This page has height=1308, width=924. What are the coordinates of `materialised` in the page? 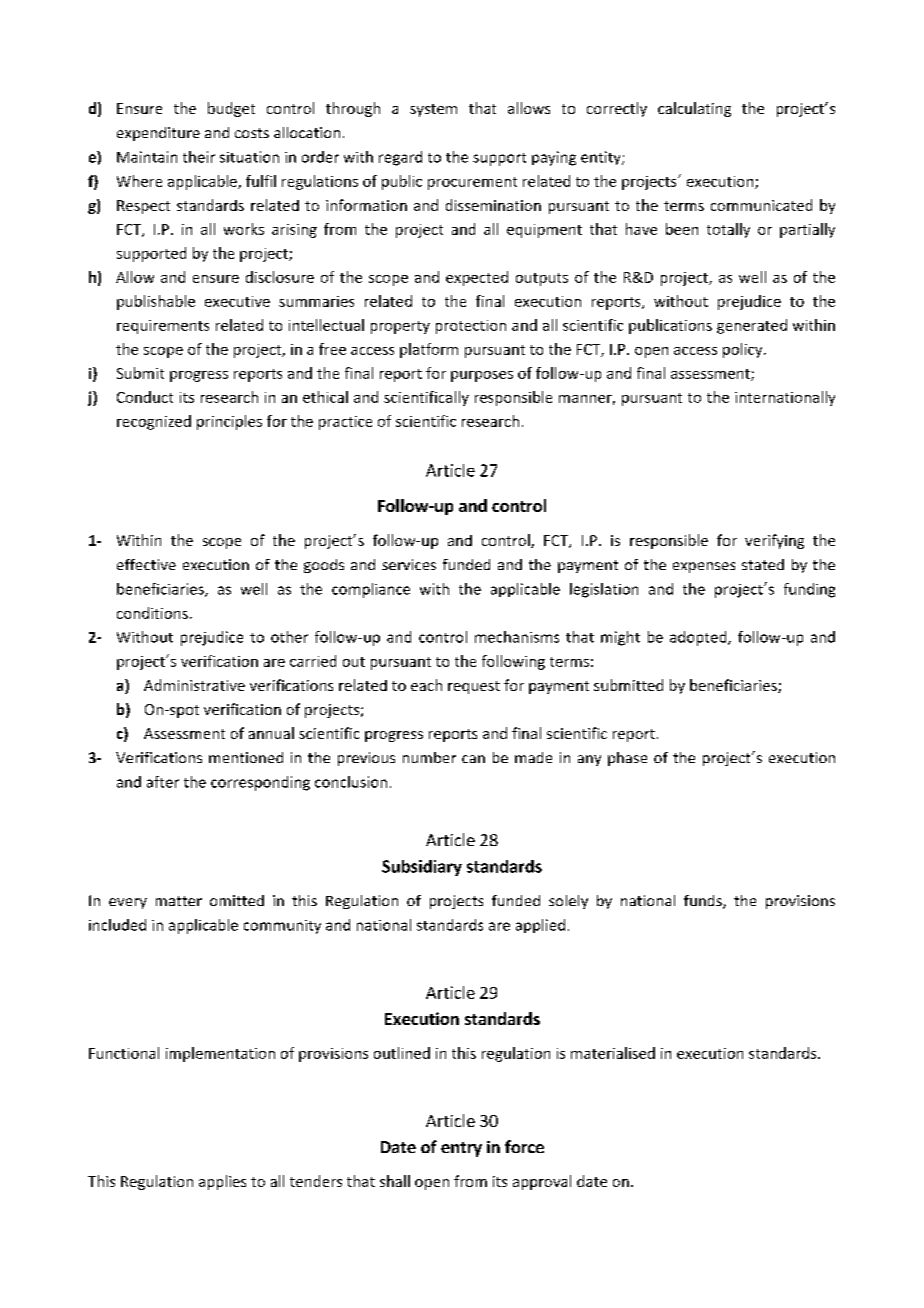 It's located at (613, 1053).
